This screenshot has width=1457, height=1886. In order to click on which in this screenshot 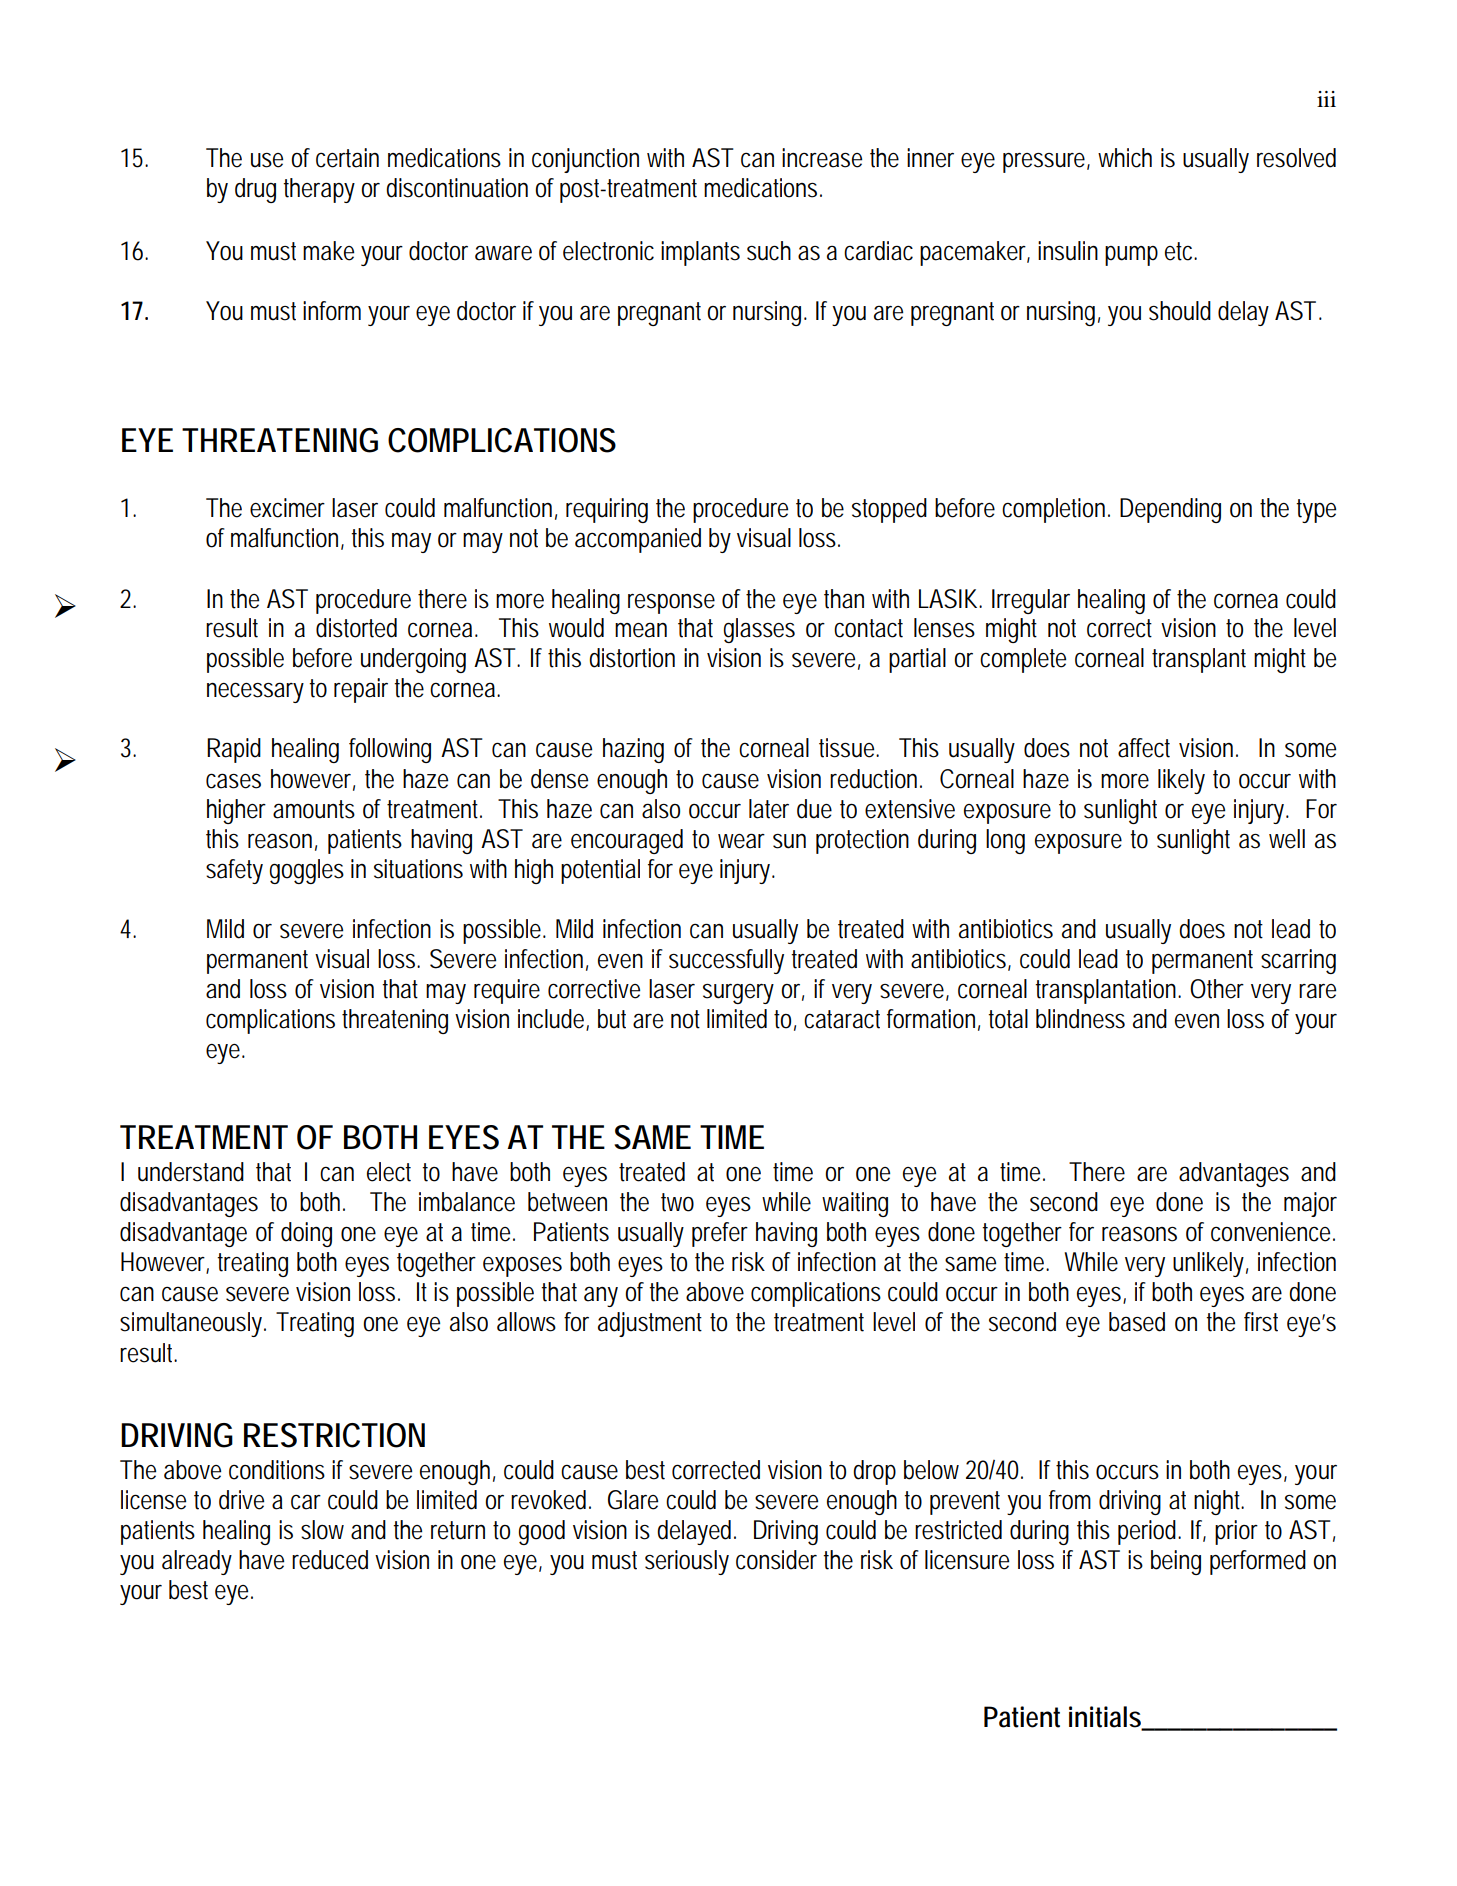, I will do `click(1125, 158)`.
